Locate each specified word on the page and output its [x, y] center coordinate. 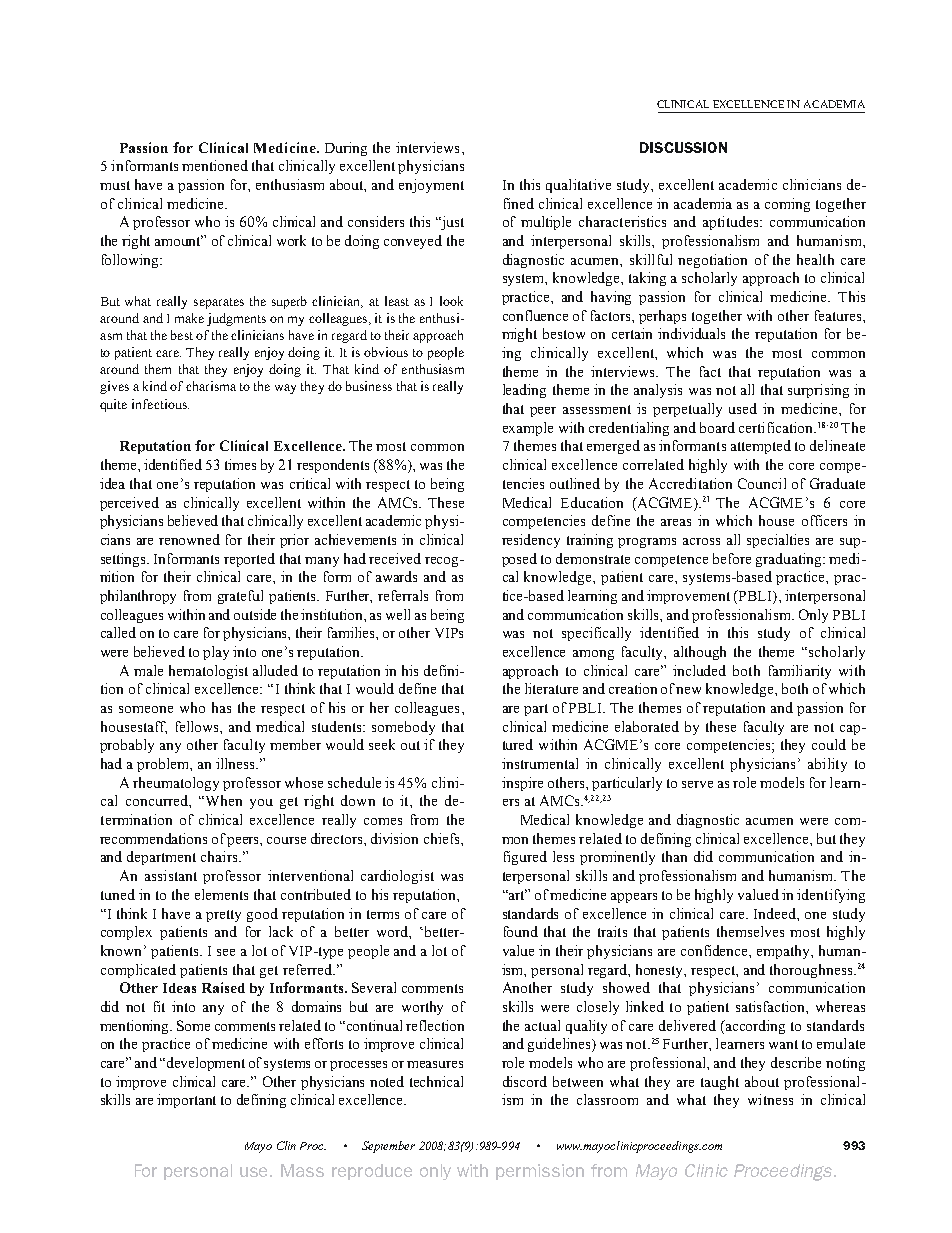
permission [540, 1172]
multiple [546, 223]
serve [697, 784]
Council [762, 483]
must [115, 185]
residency [531, 541]
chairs [220, 856]
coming [787, 205]
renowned [189, 539]
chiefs [443, 838]
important [186, 1101]
